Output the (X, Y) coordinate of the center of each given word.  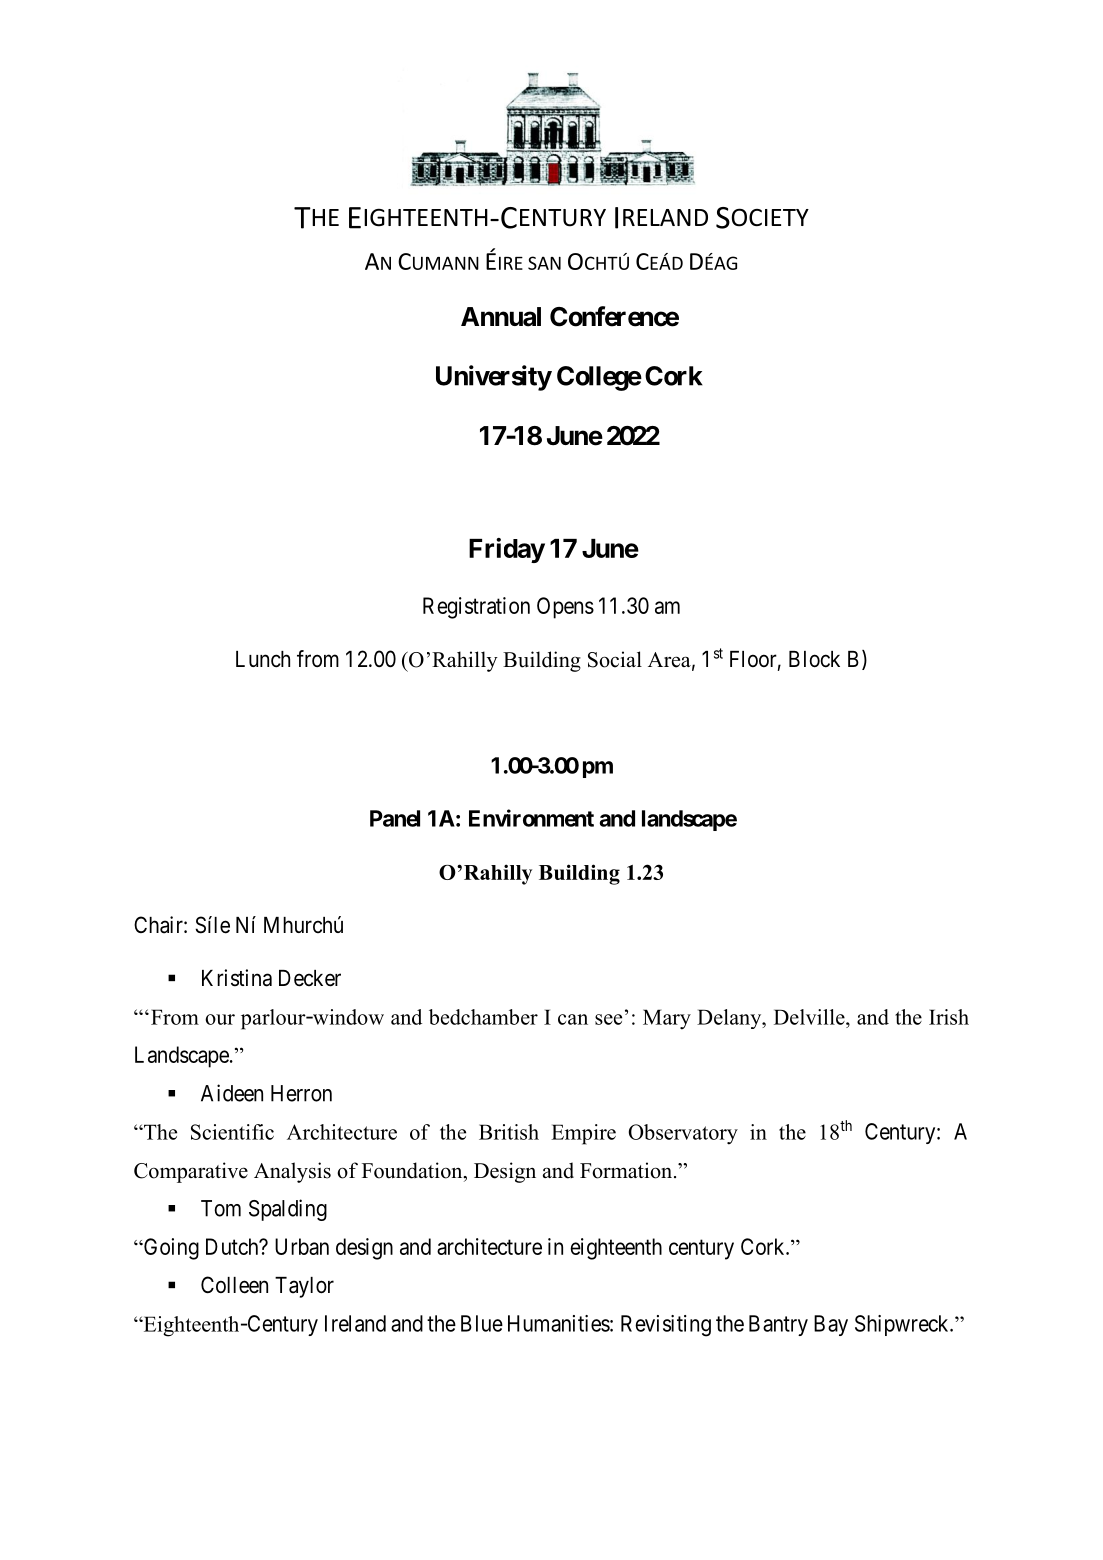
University (494, 378)
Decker (310, 978)
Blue (482, 1323)
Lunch (263, 659)
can (573, 1019)
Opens (565, 608)
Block (814, 659)
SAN (544, 263)
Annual (501, 317)
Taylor (304, 1287)
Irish (949, 1017)
